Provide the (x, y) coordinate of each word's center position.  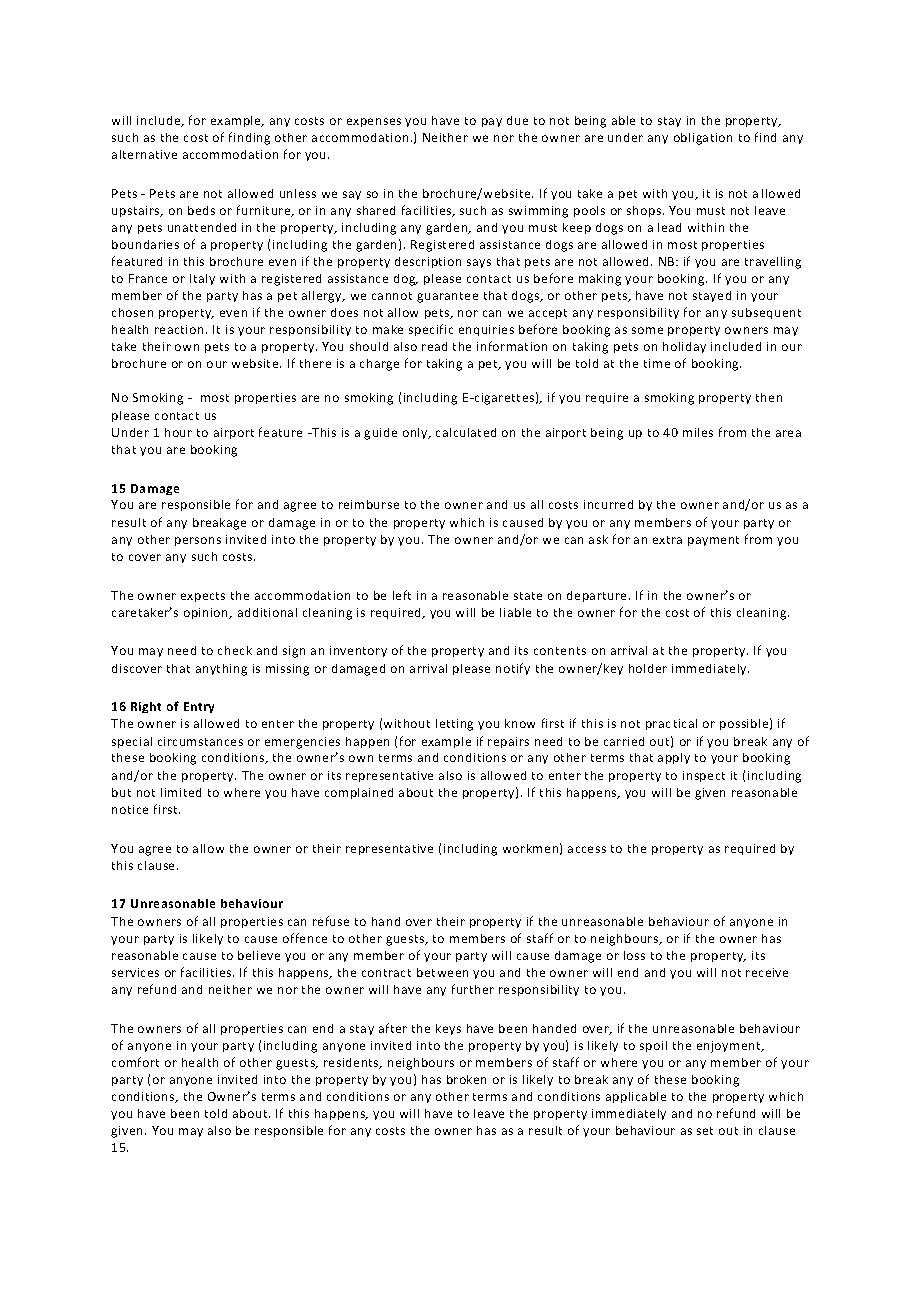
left (402, 595)
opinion (207, 613)
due (517, 120)
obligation (703, 139)
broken (466, 1079)
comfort (135, 1062)
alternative (144, 154)
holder (648, 668)
